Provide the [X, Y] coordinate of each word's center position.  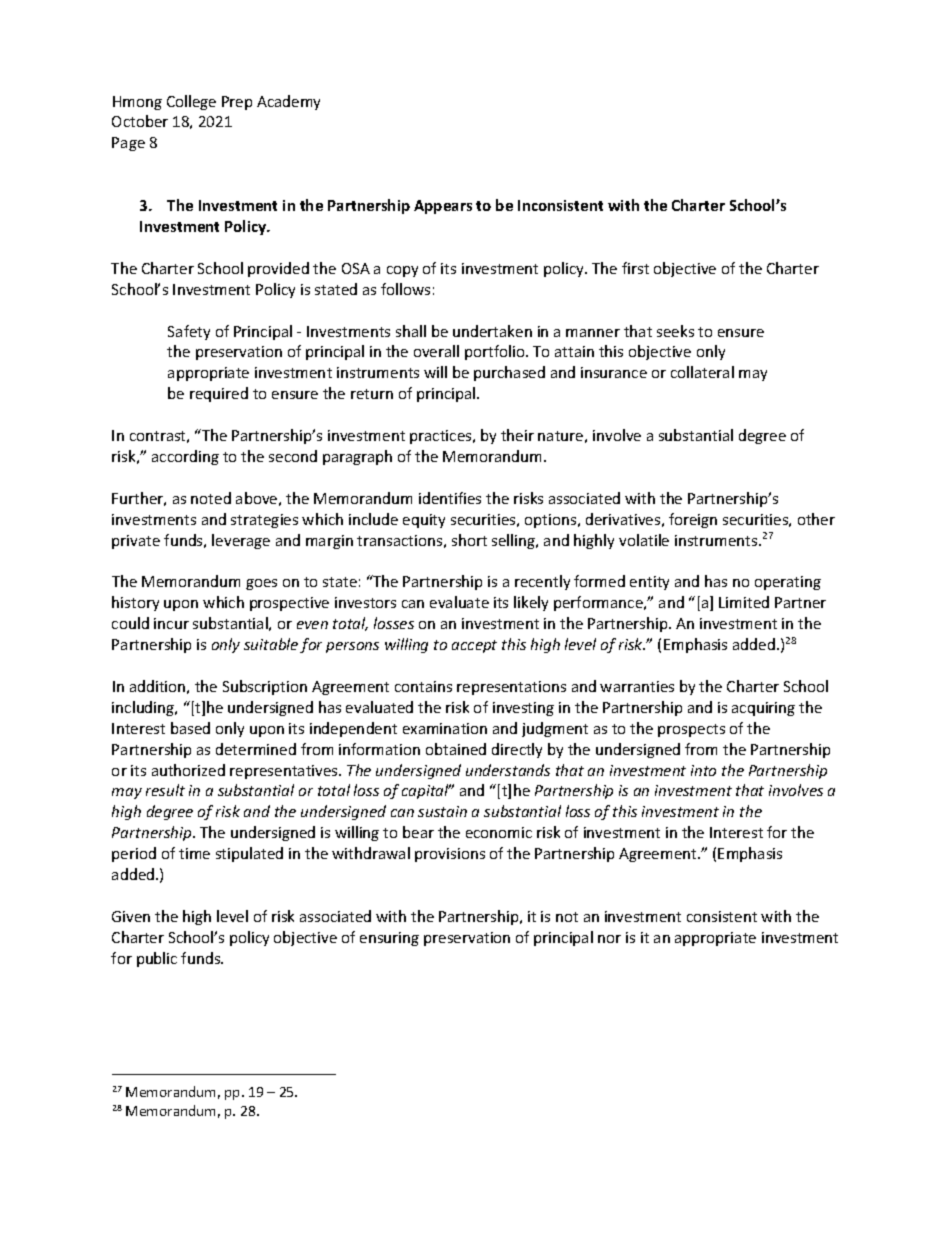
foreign [693, 520]
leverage [241, 541]
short [469, 540]
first [635, 268]
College [191, 102]
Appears [443, 207]
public [157, 959]
